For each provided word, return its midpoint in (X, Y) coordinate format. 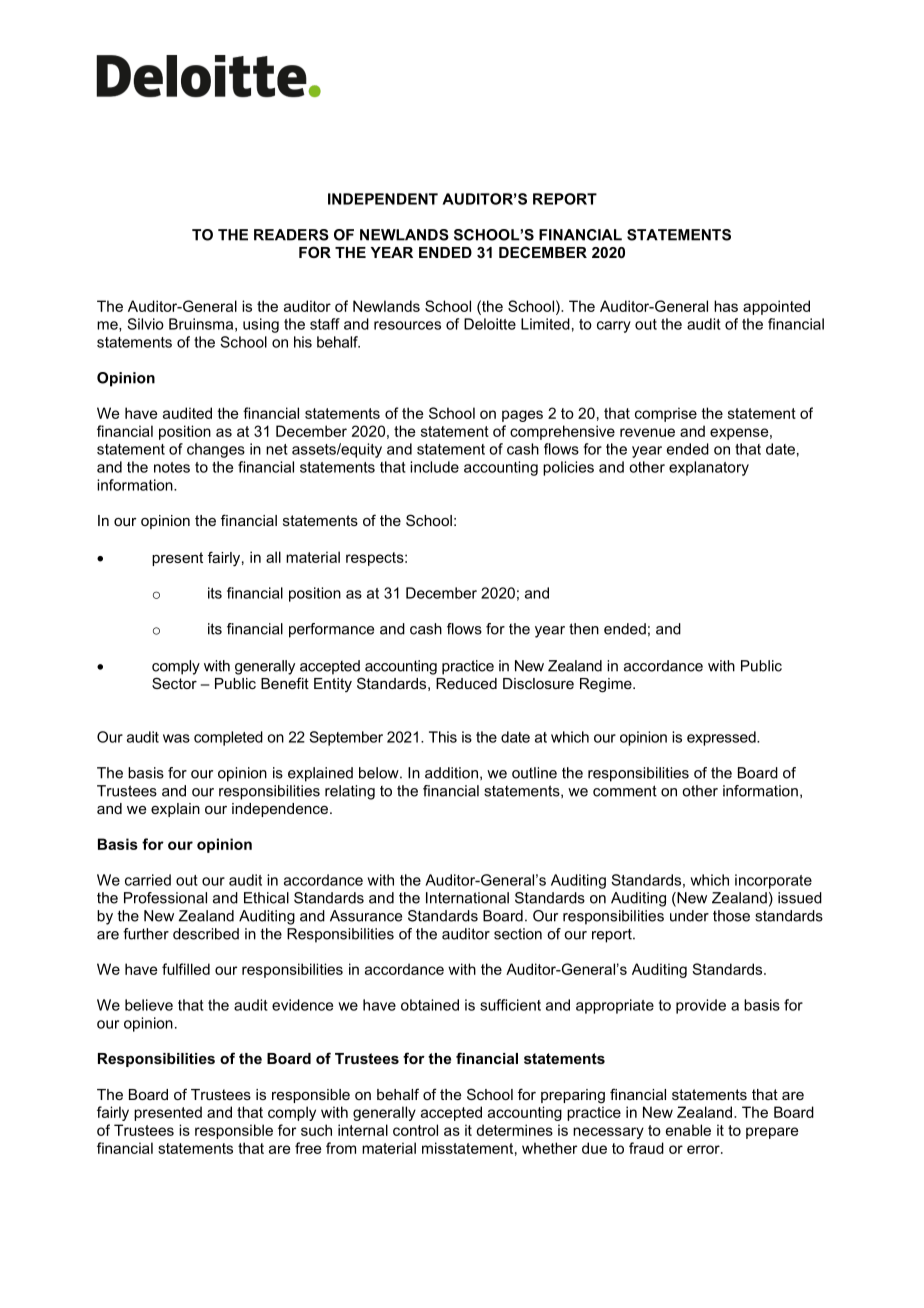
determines (514, 1130)
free (308, 1148)
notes (172, 467)
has (726, 306)
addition (451, 773)
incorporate (773, 881)
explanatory (709, 468)
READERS (291, 235)
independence (281, 810)
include (434, 467)
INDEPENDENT (383, 199)
